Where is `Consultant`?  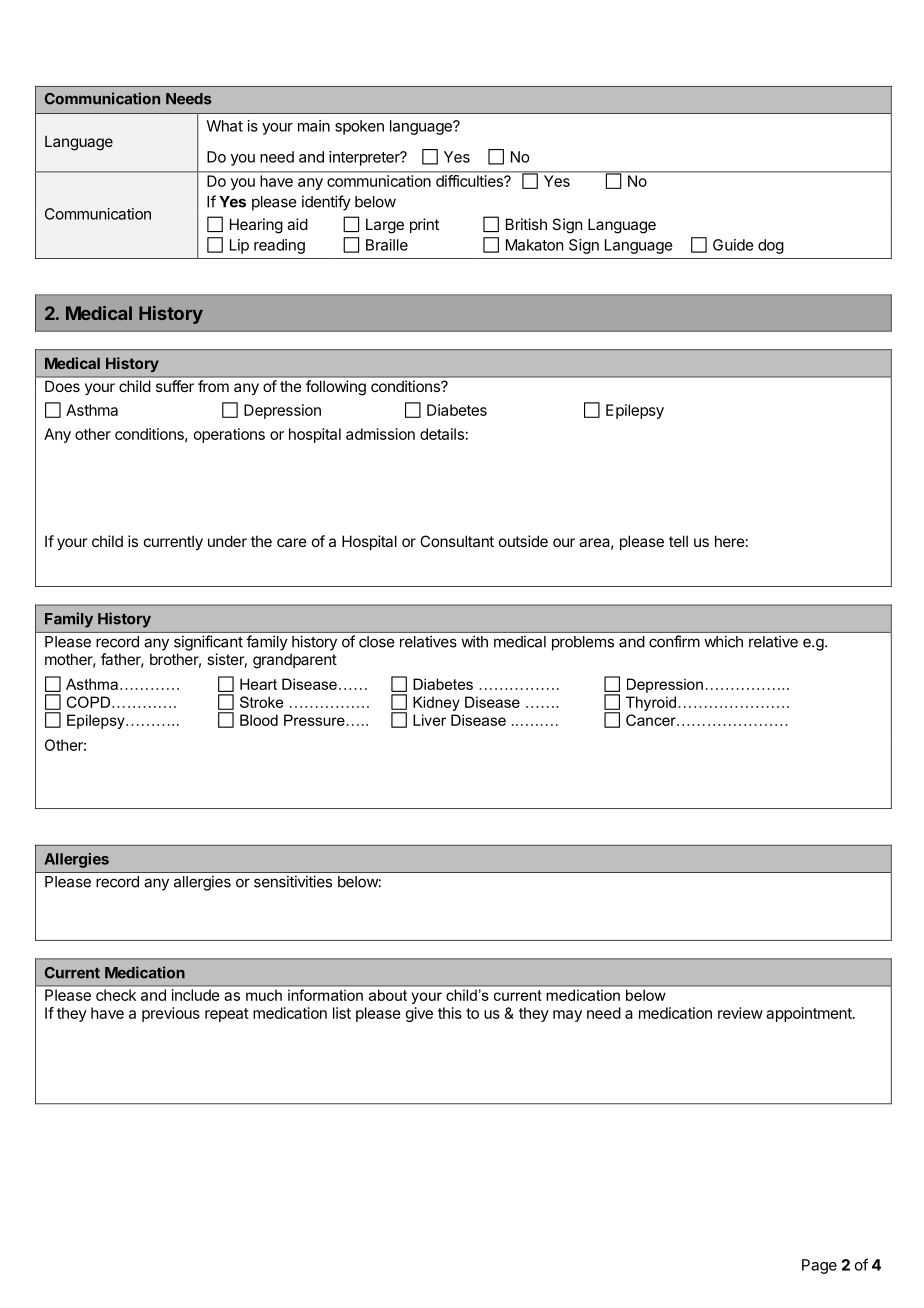
Consultant is located at coordinates (457, 541).
